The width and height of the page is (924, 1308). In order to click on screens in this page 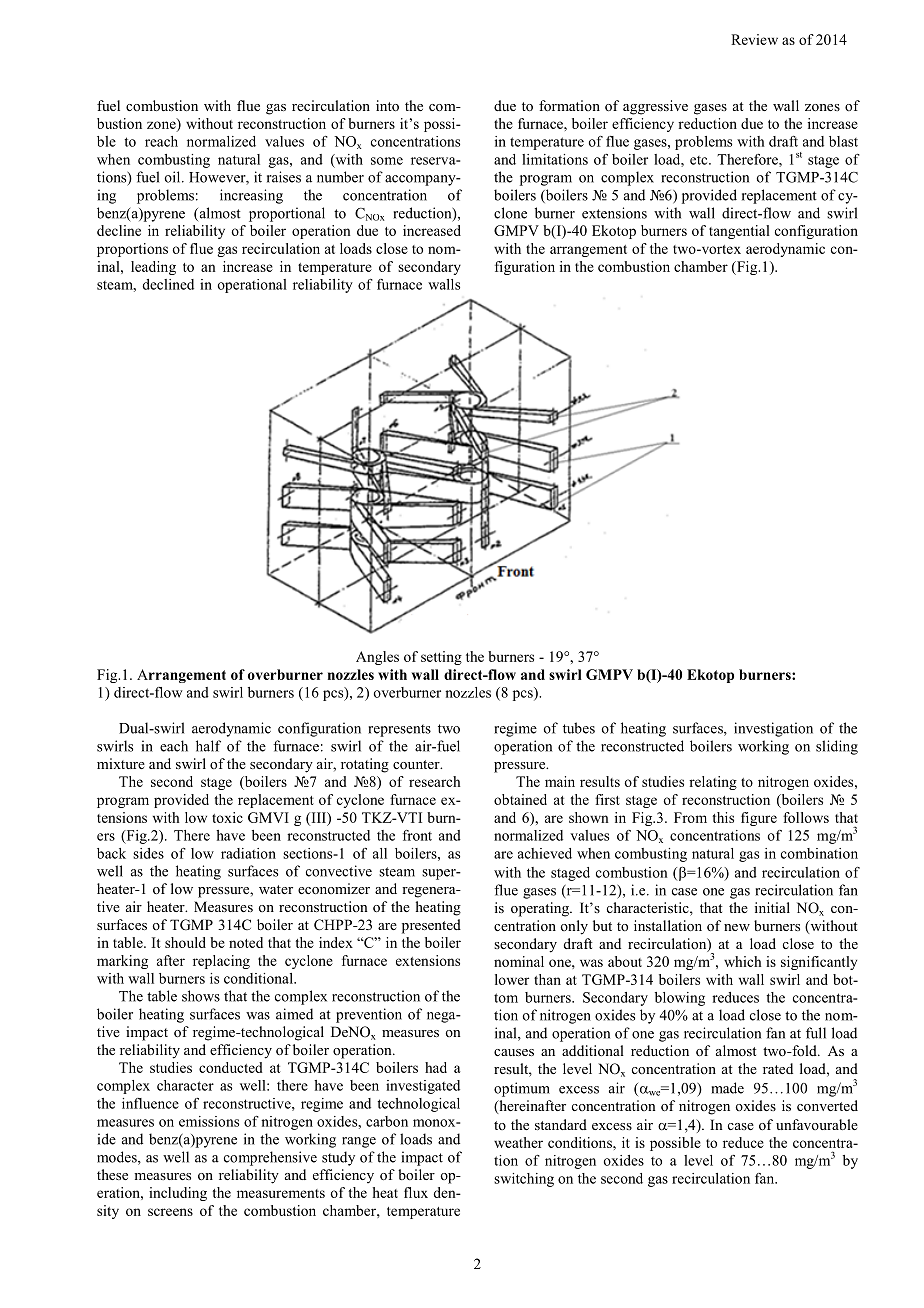, I will do `click(170, 1212)`.
